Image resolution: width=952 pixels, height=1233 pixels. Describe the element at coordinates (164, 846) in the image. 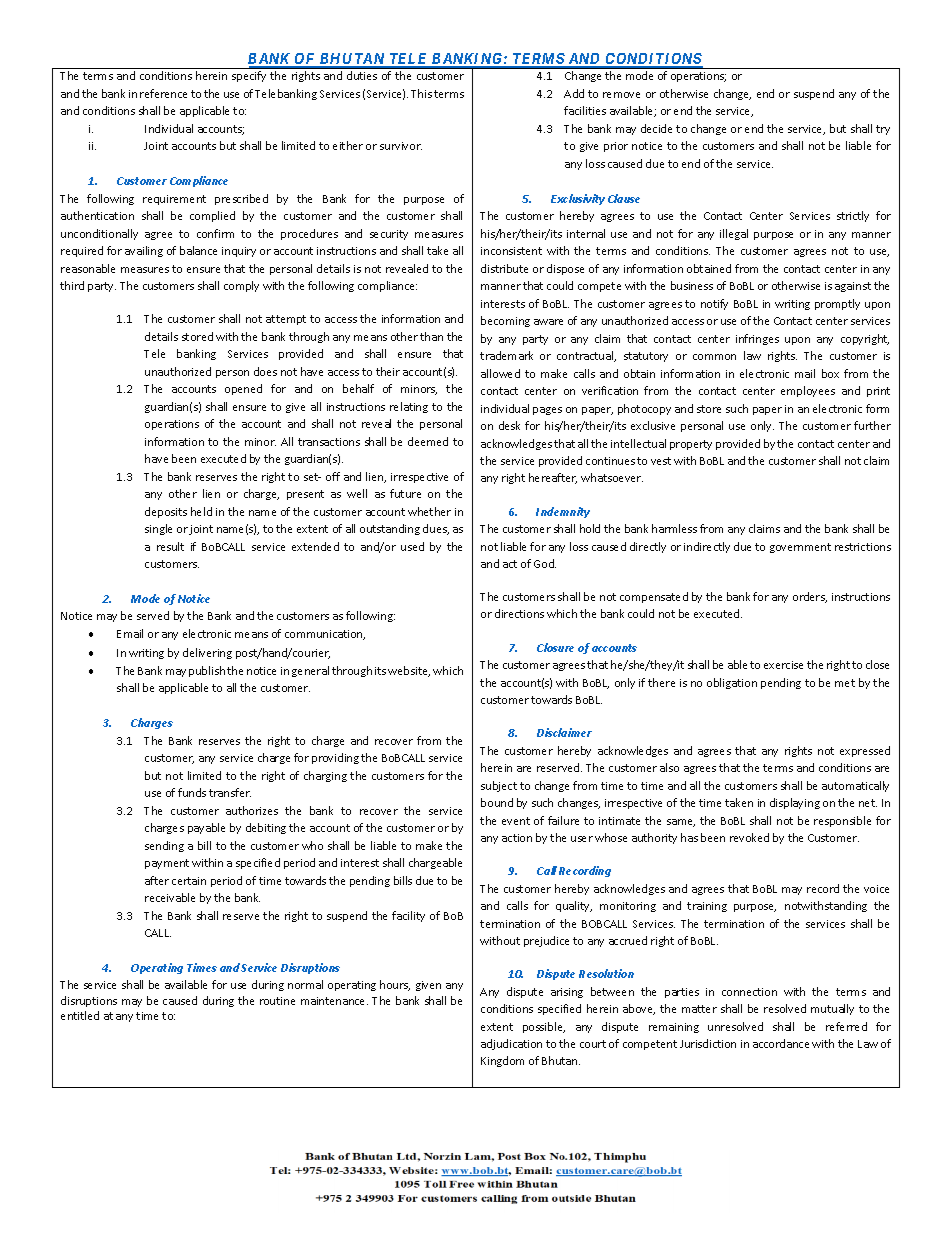

I see `sending` at that location.
